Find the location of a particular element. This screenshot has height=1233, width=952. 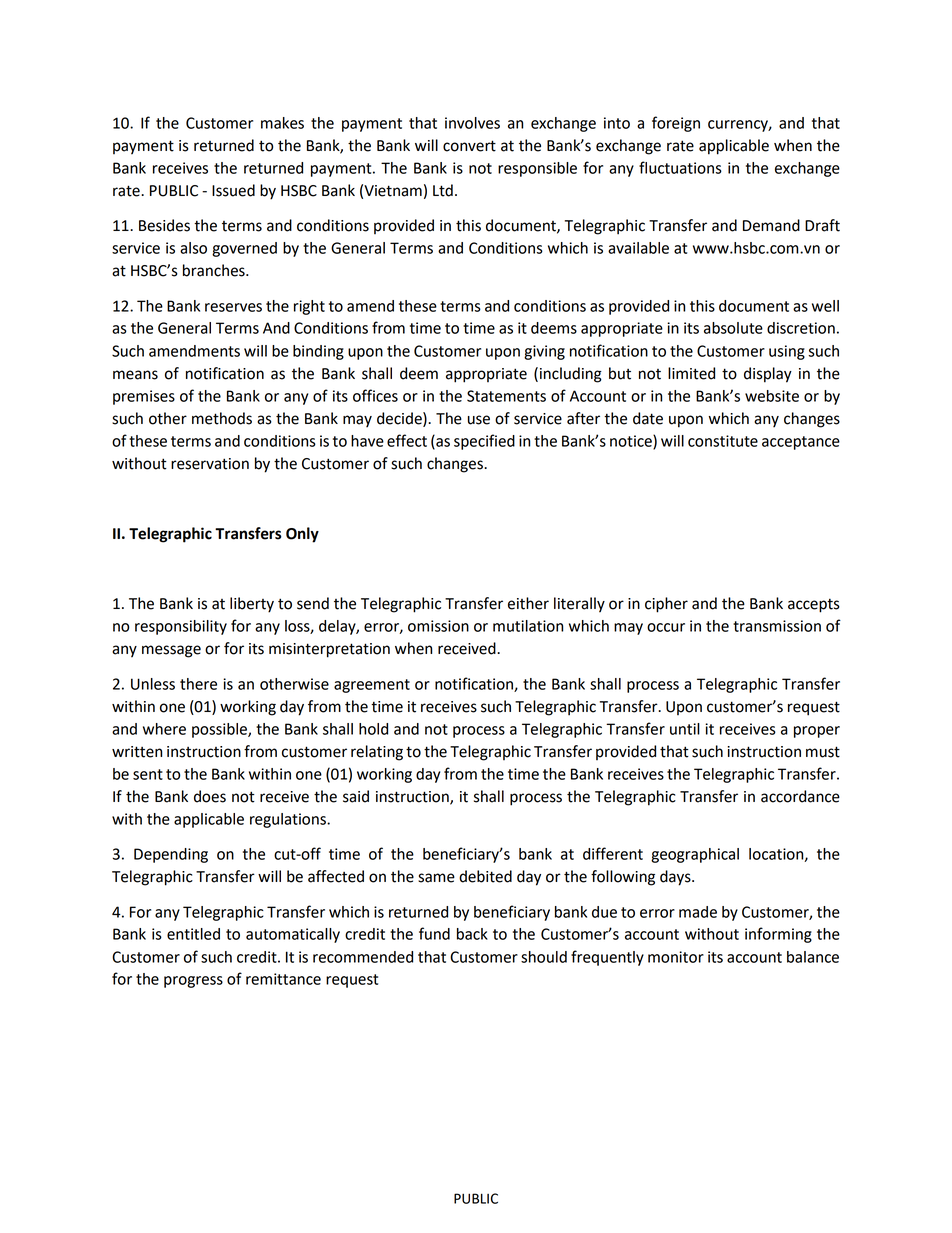

possible is located at coordinates (220, 730).
